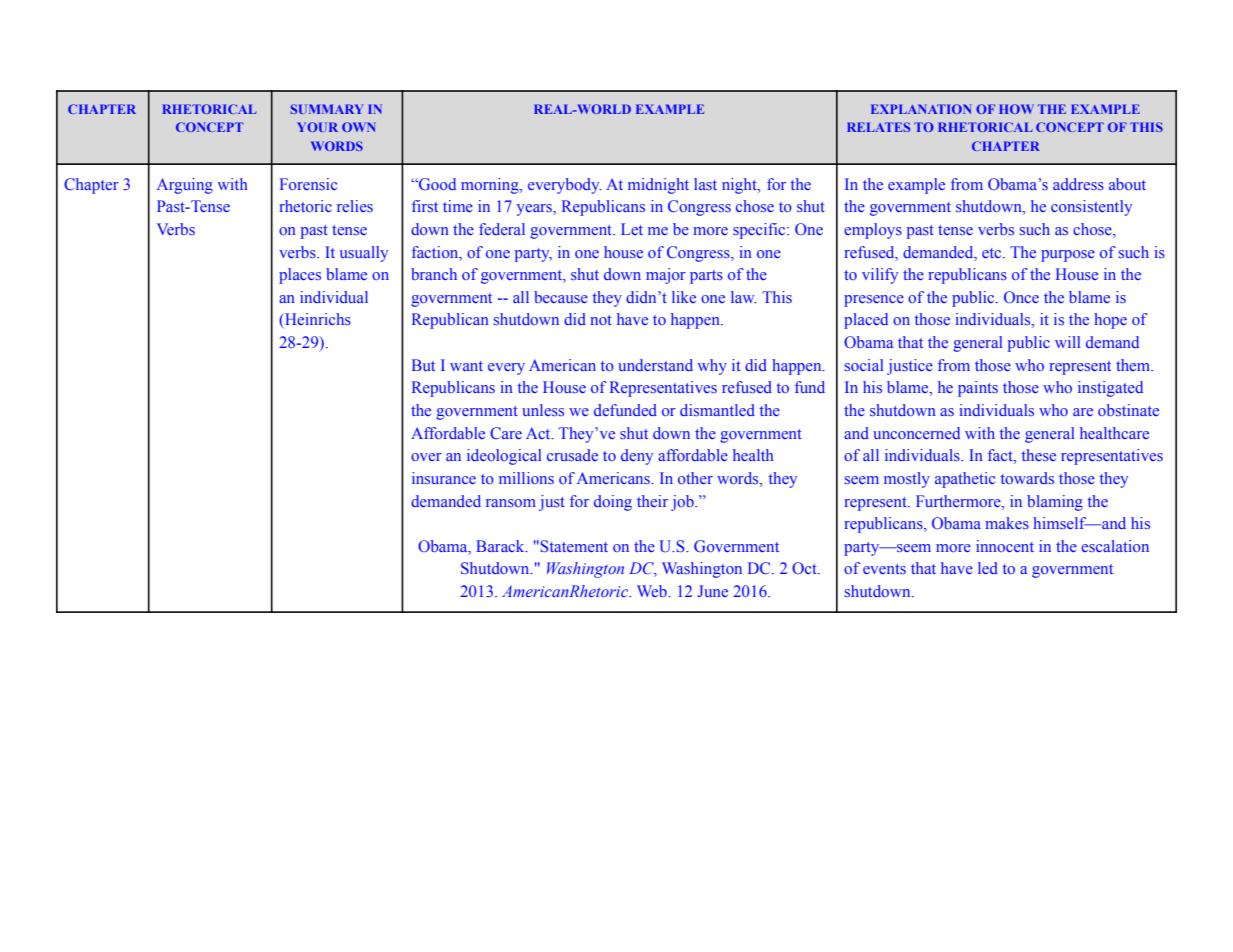  What do you see at coordinates (1068, 256) in the screenshot?
I see `purpose` at bounding box center [1068, 256].
